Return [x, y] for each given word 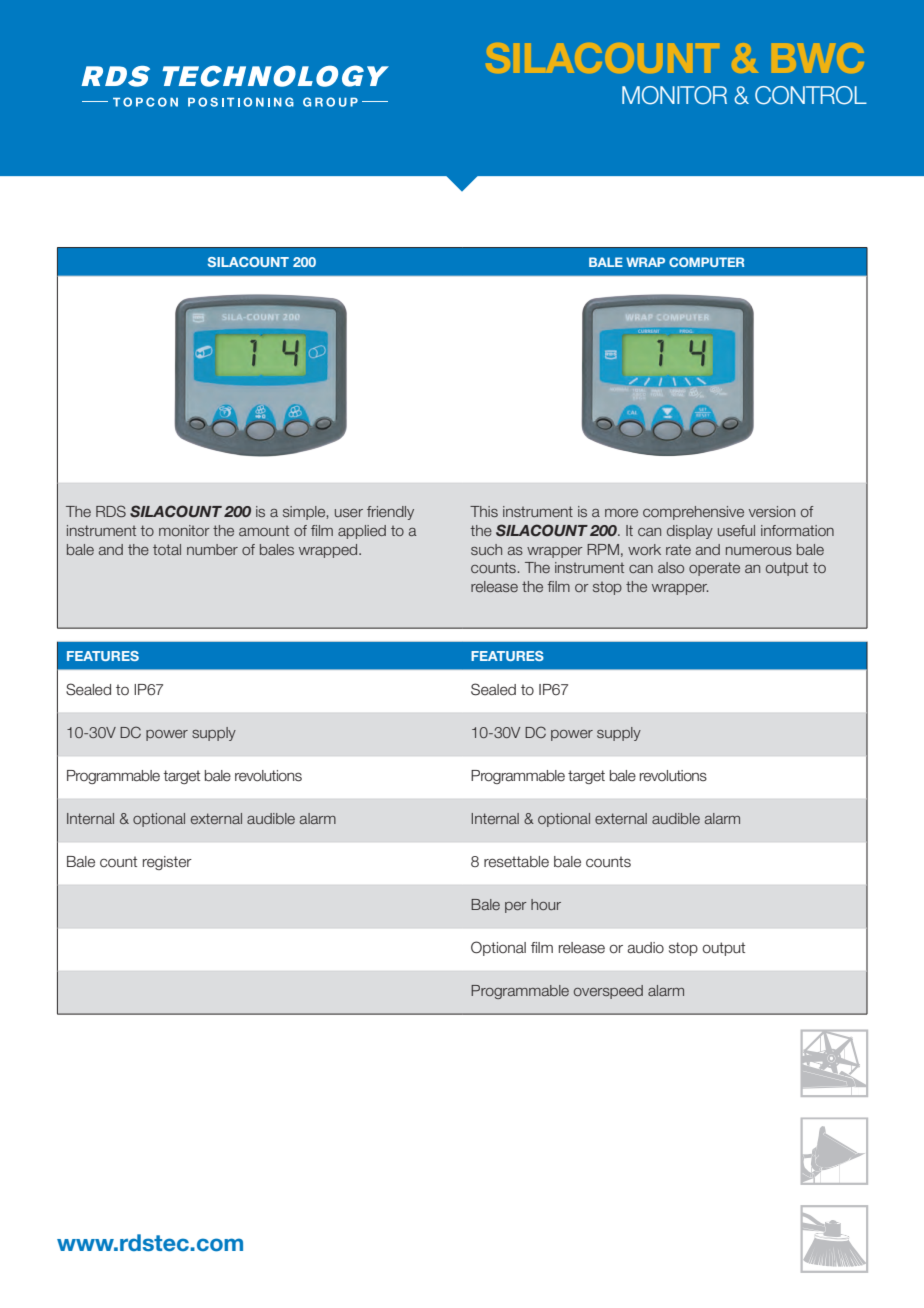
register [167, 863]
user [349, 513]
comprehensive [693, 513]
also [671, 567]
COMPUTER [706, 262]
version [772, 511]
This [484, 511]
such [486, 549]
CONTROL [811, 95]
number [212, 549]
